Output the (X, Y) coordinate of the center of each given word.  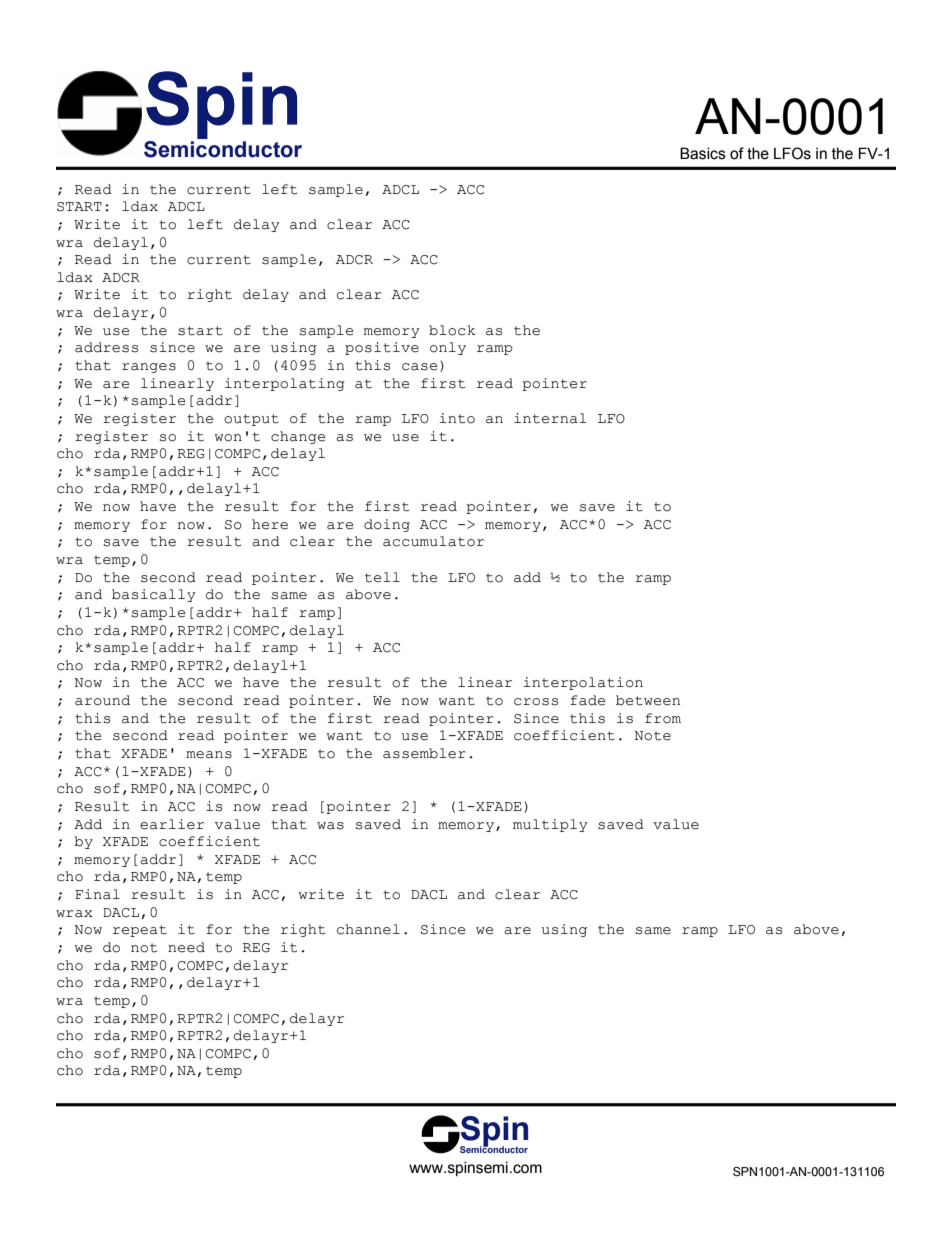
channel (368, 929)
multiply (550, 825)
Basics (703, 153)
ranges (149, 368)
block (452, 330)
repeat (140, 931)
